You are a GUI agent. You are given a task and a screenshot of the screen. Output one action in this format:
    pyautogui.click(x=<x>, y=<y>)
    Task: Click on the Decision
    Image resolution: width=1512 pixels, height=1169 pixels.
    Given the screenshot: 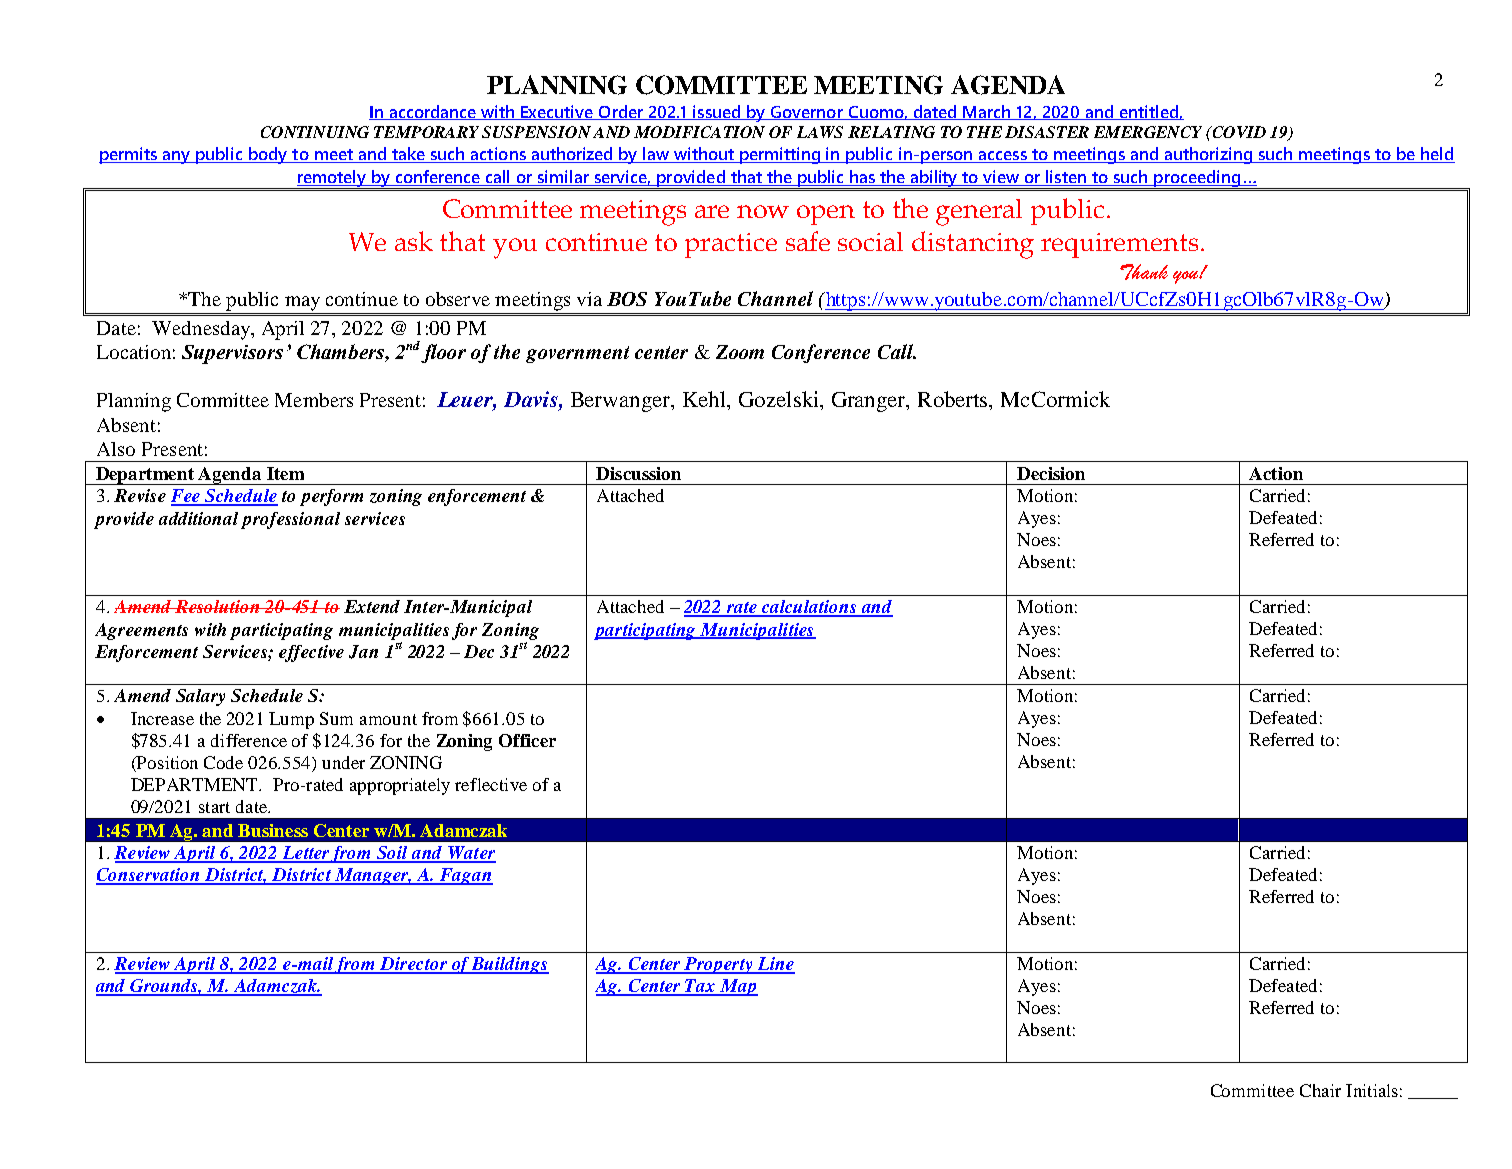 What is the action you would take?
    pyautogui.click(x=1051, y=473)
